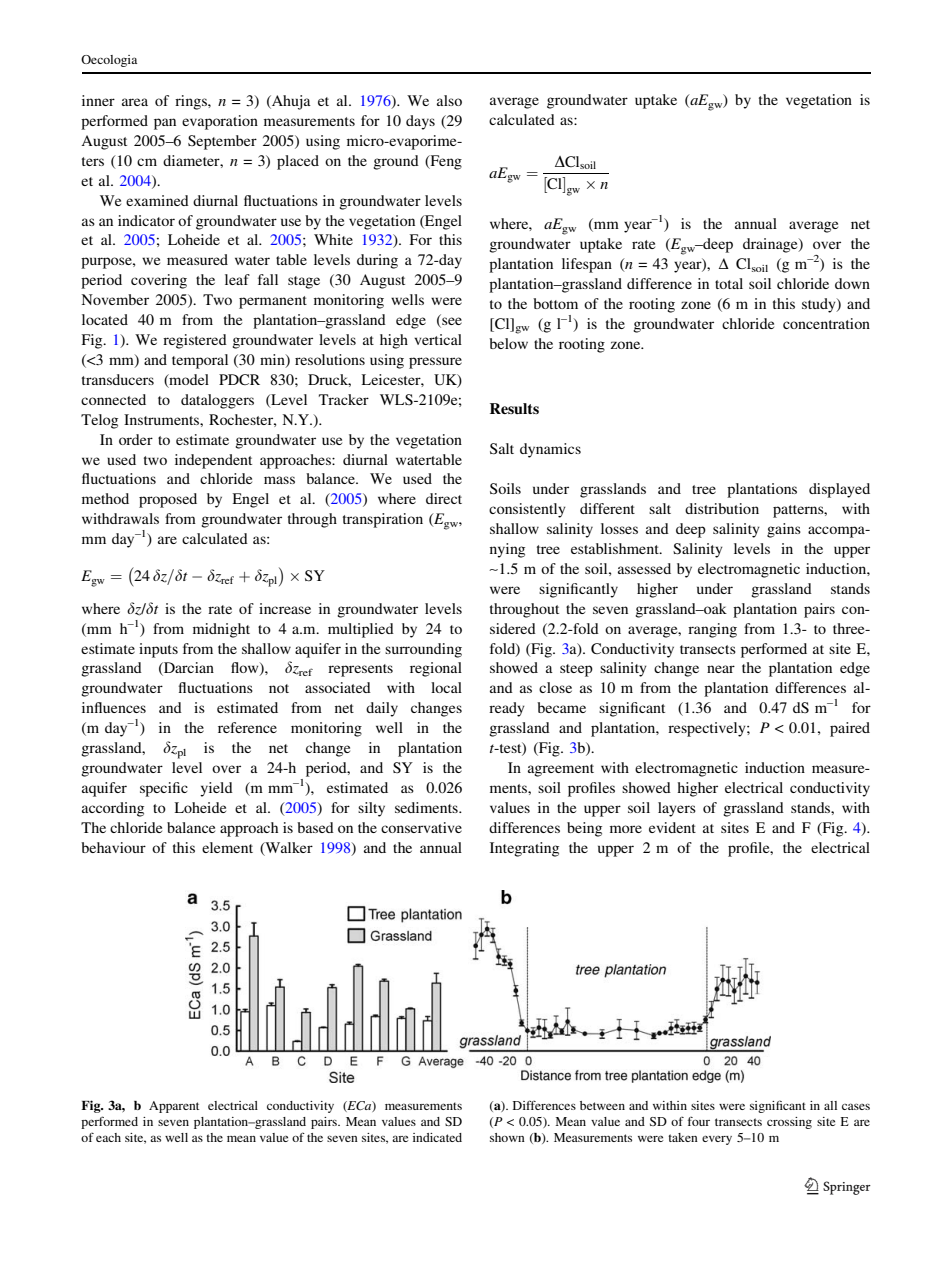  What do you see at coordinates (423, 650) in the screenshot?
I see `surrounding` at bounding box center [423, 650].
